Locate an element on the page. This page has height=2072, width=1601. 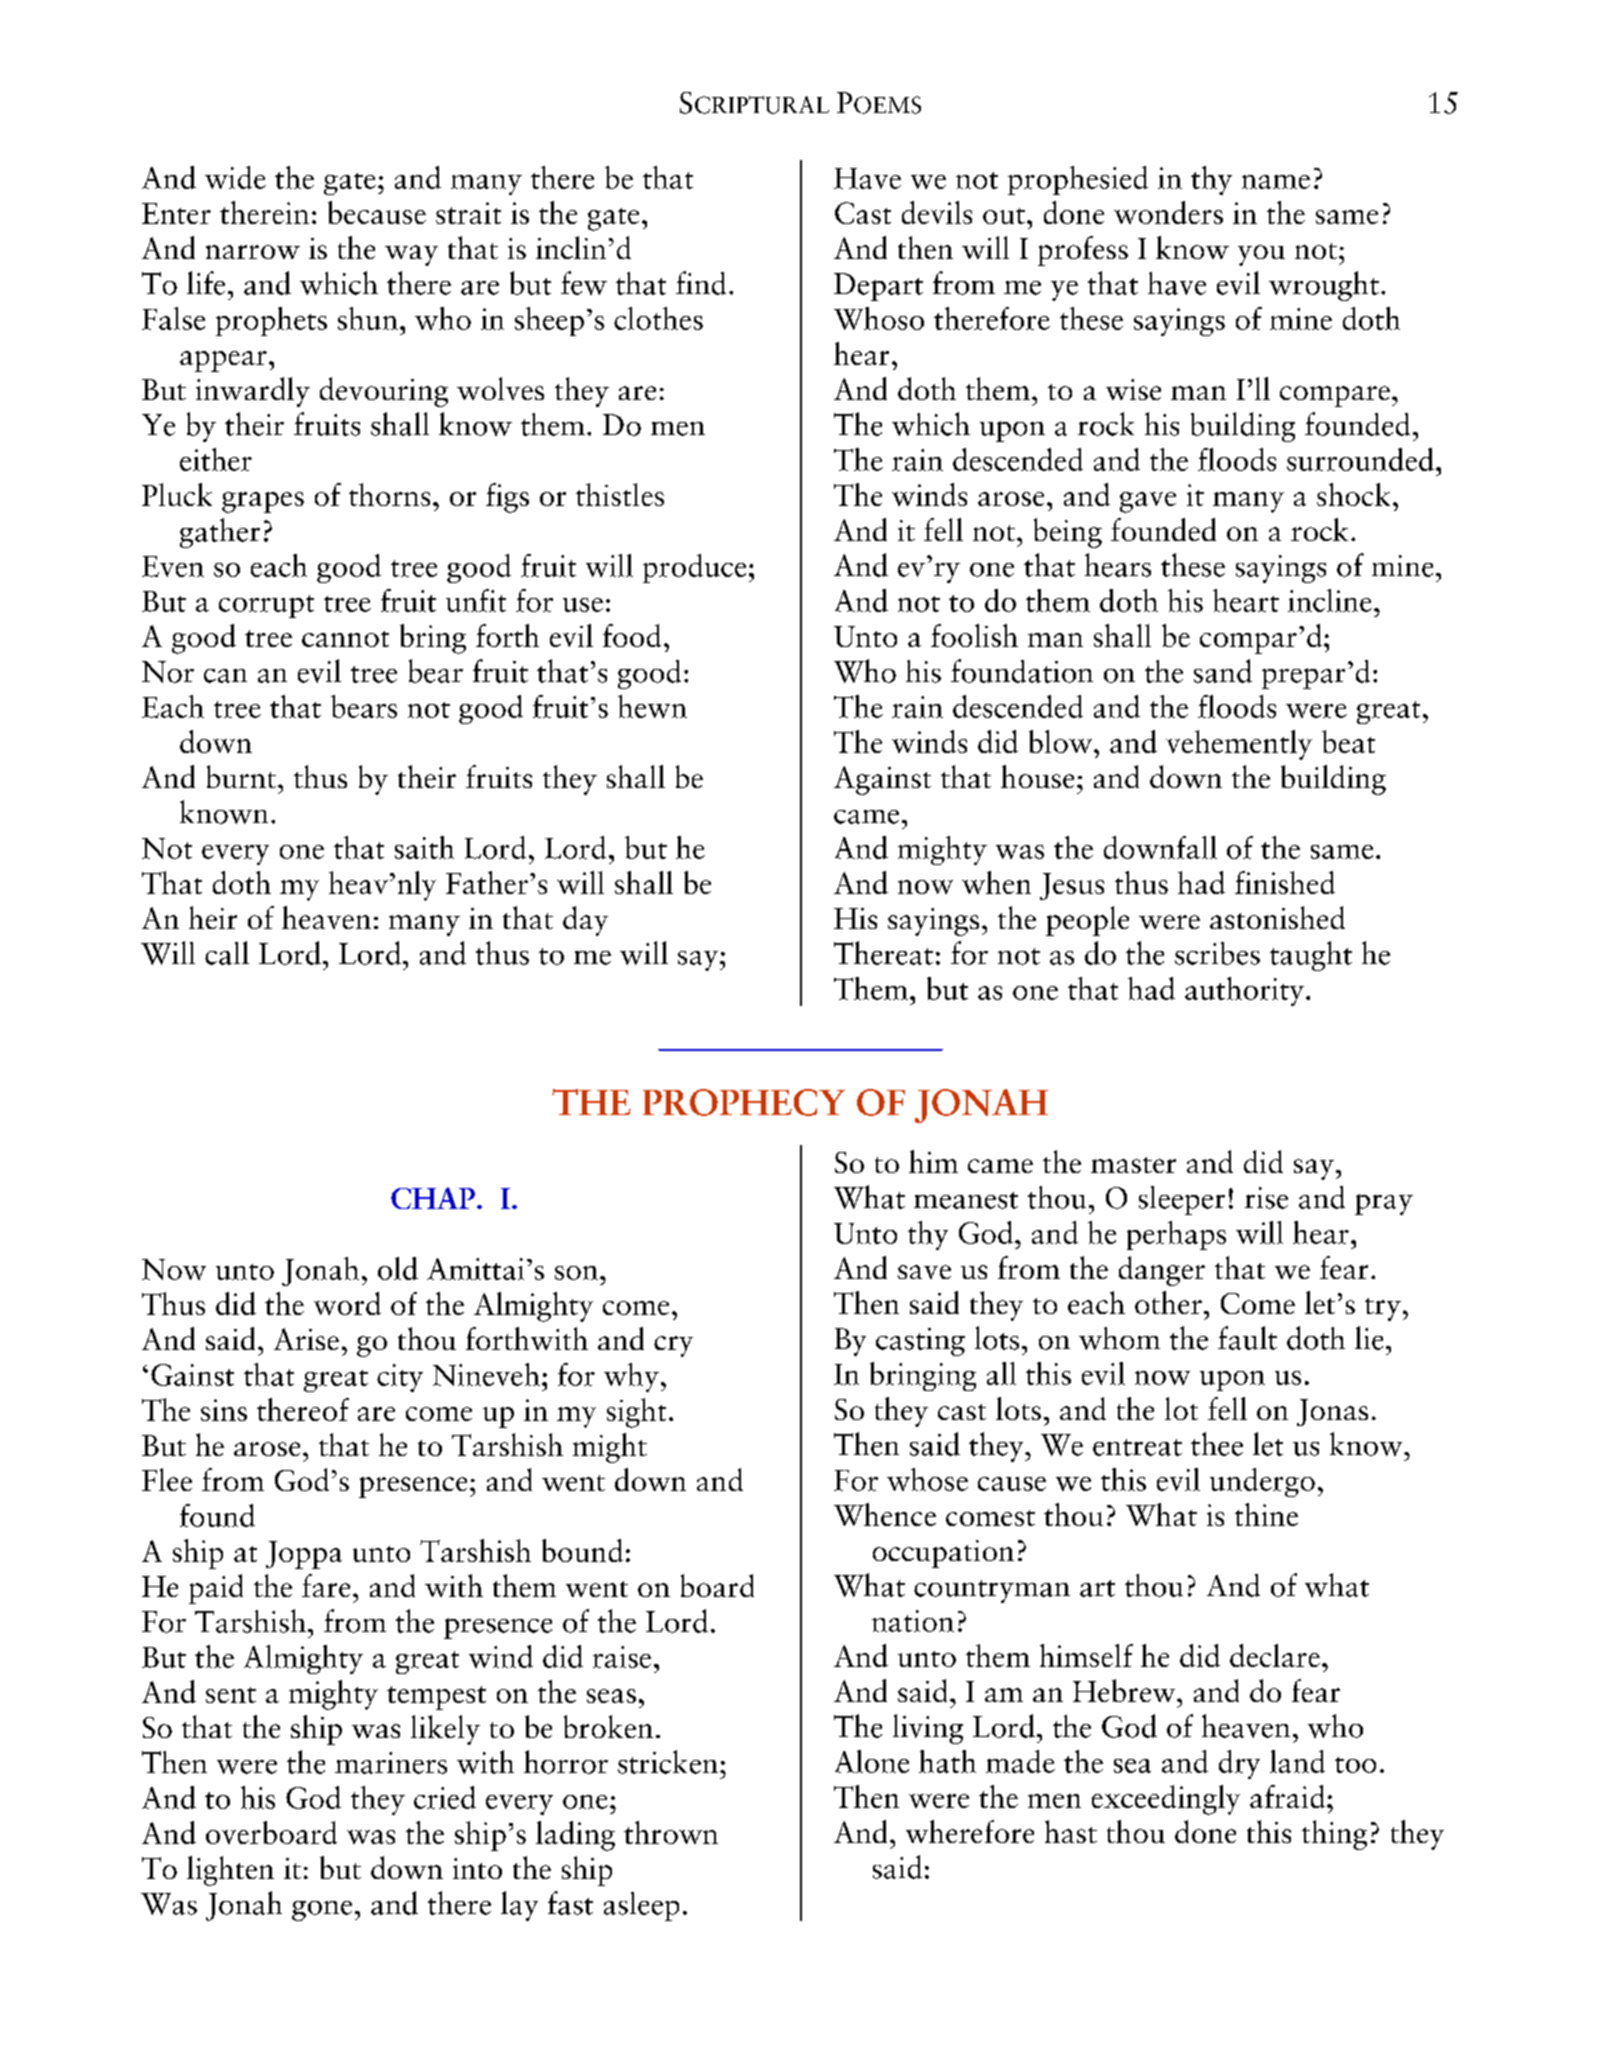
find is located at coordinates (701, 283).
